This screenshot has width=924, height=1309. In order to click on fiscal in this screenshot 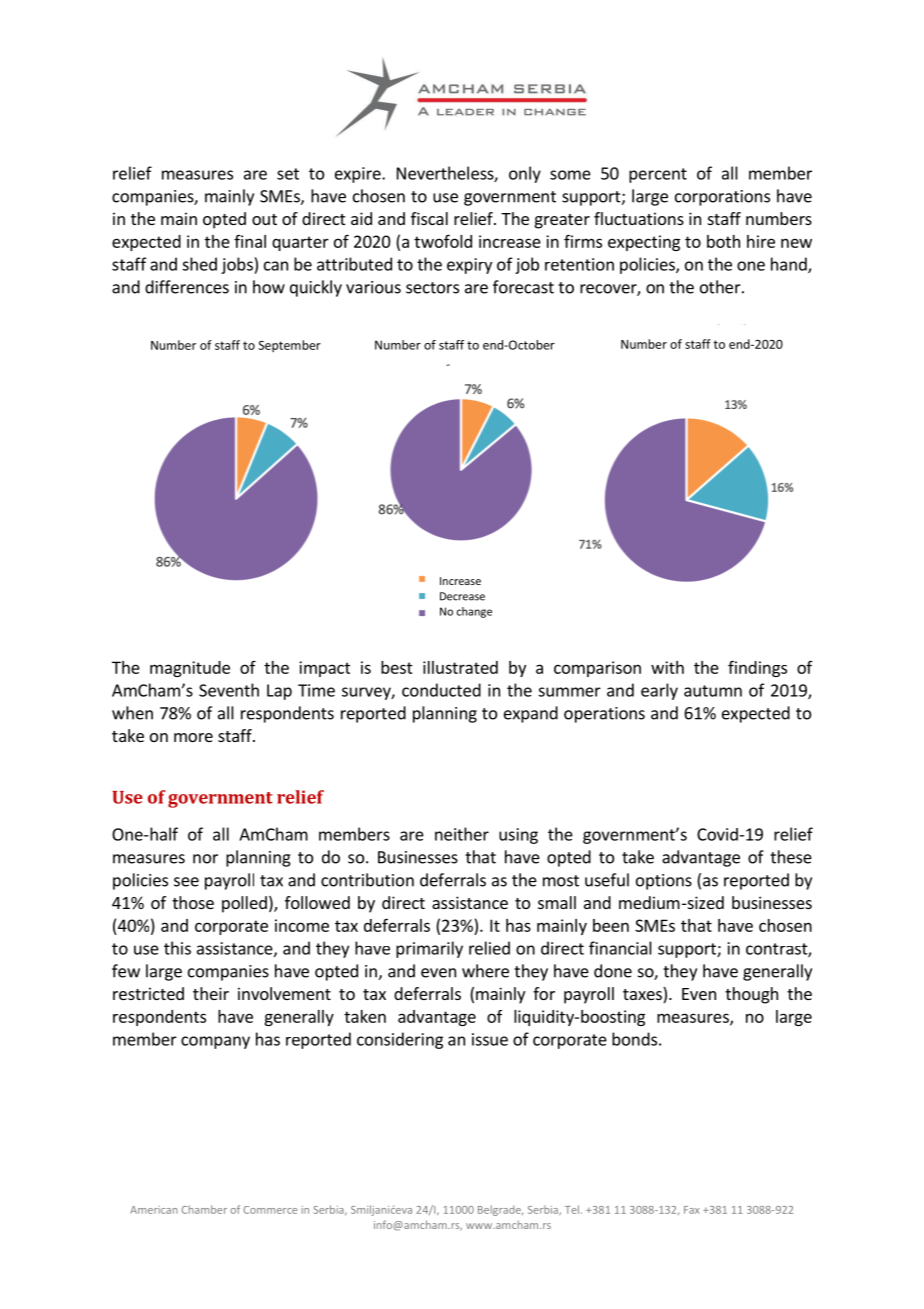, I will do `click(429, 218)`.
